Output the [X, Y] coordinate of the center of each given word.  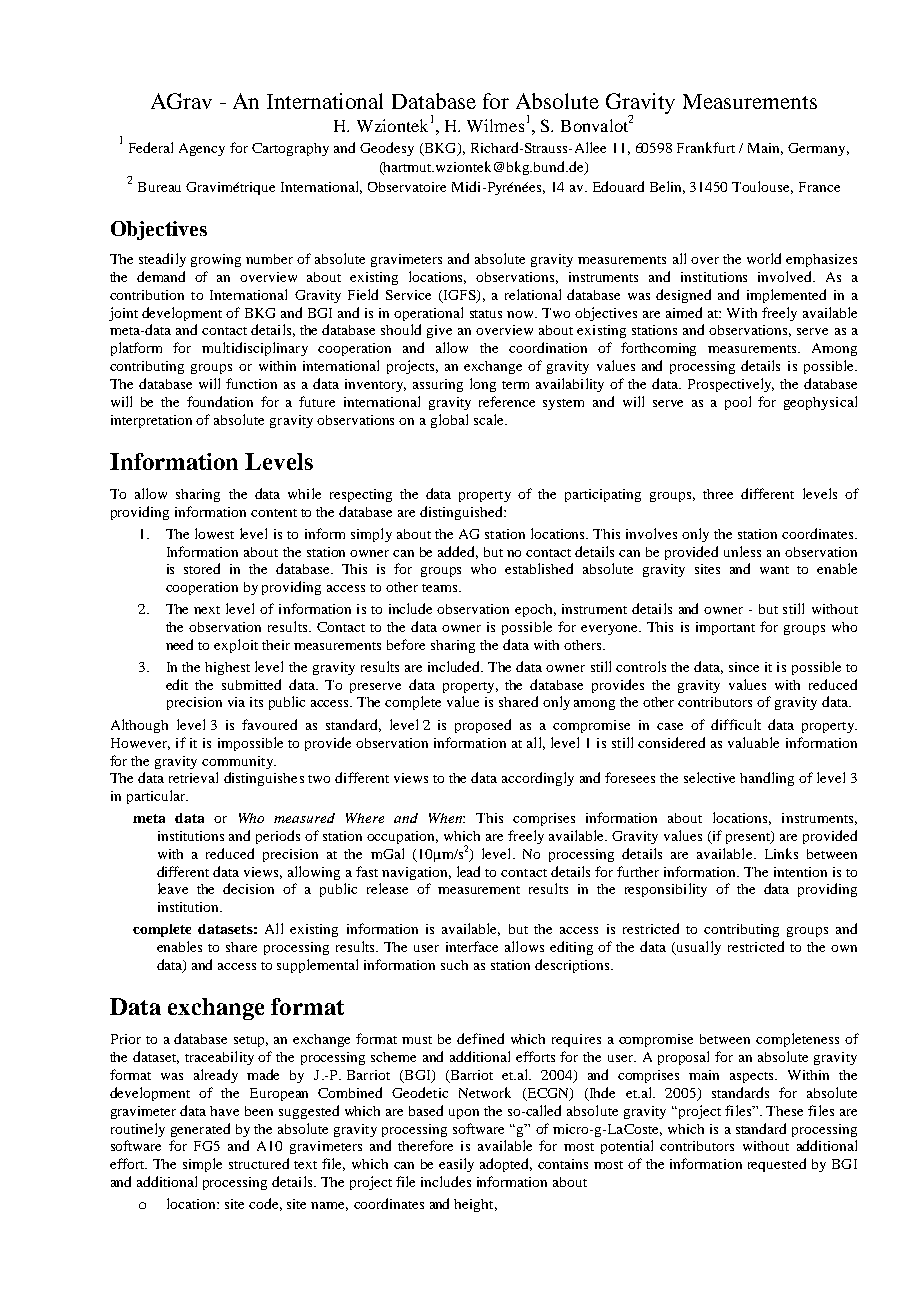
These [784, 1111]
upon [464, 1114]
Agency [202, 149]
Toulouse [762, 187]
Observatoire [407, 187]
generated [200, 1130]
